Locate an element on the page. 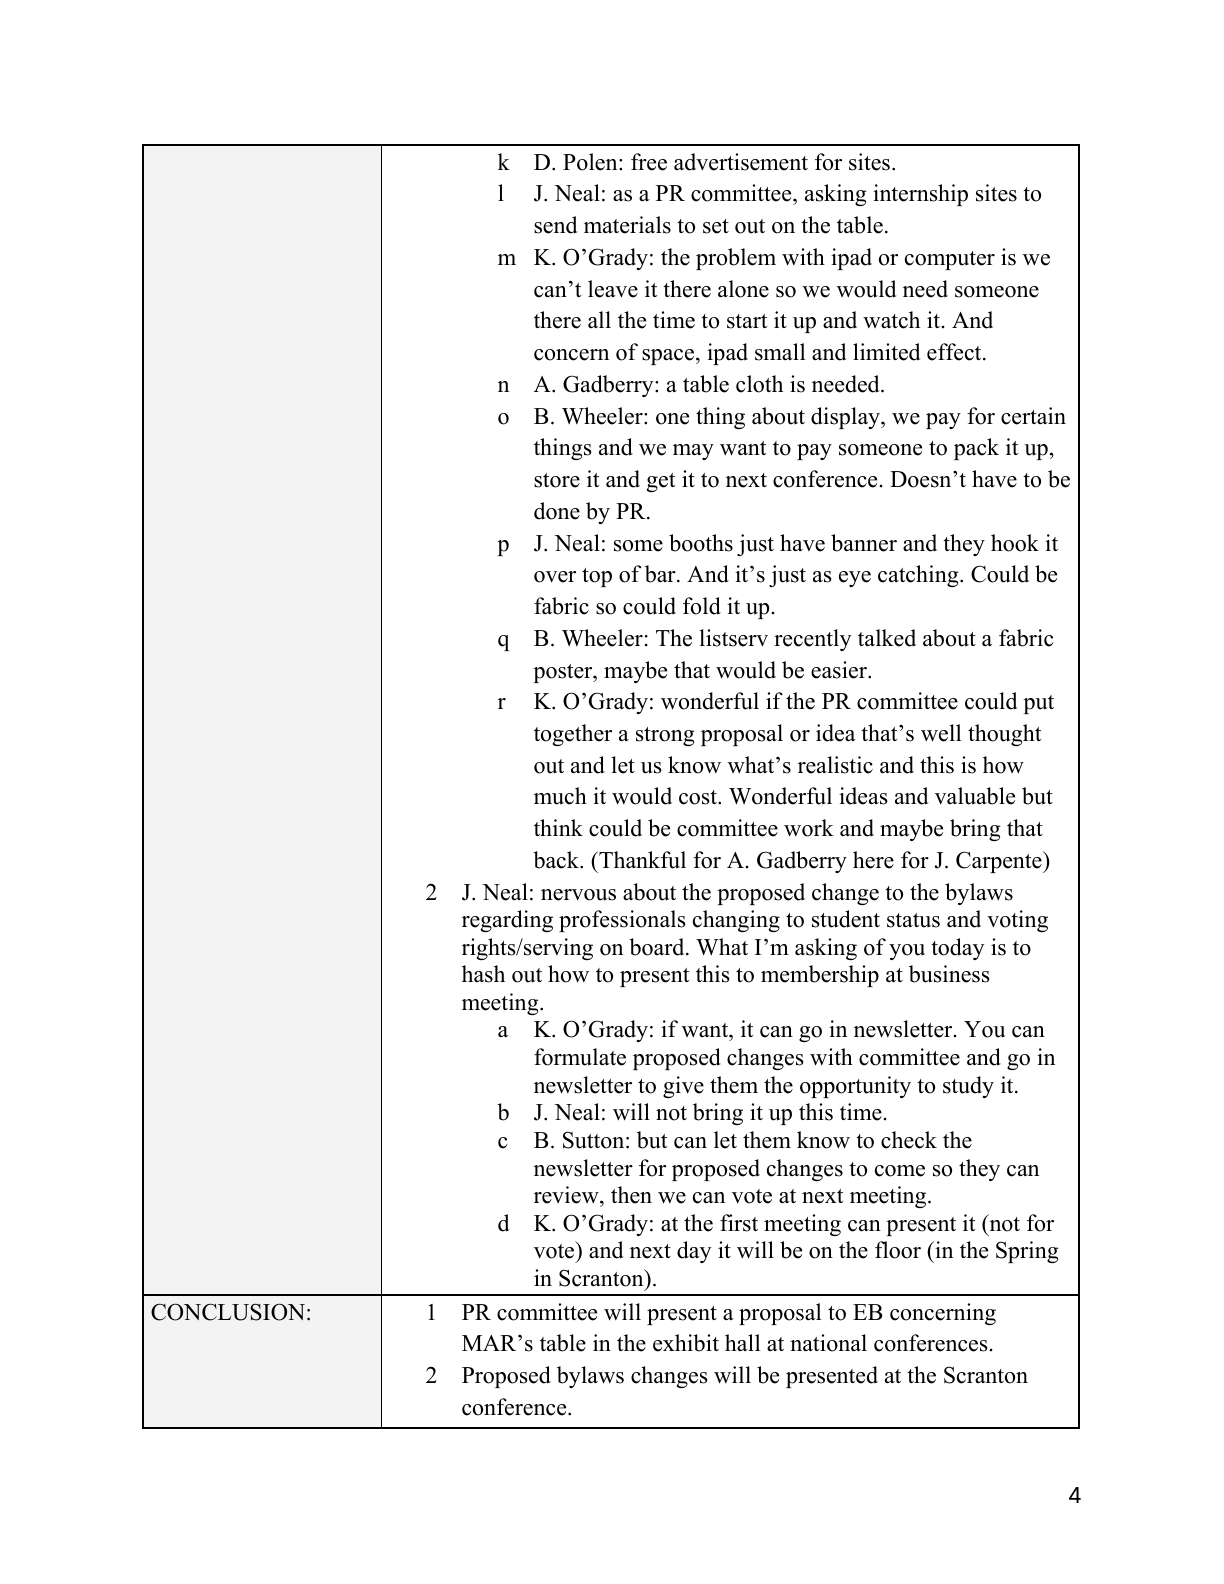 The height and width of the document is (1584, 1224). advertisement is located at coordinates (741, 162).
